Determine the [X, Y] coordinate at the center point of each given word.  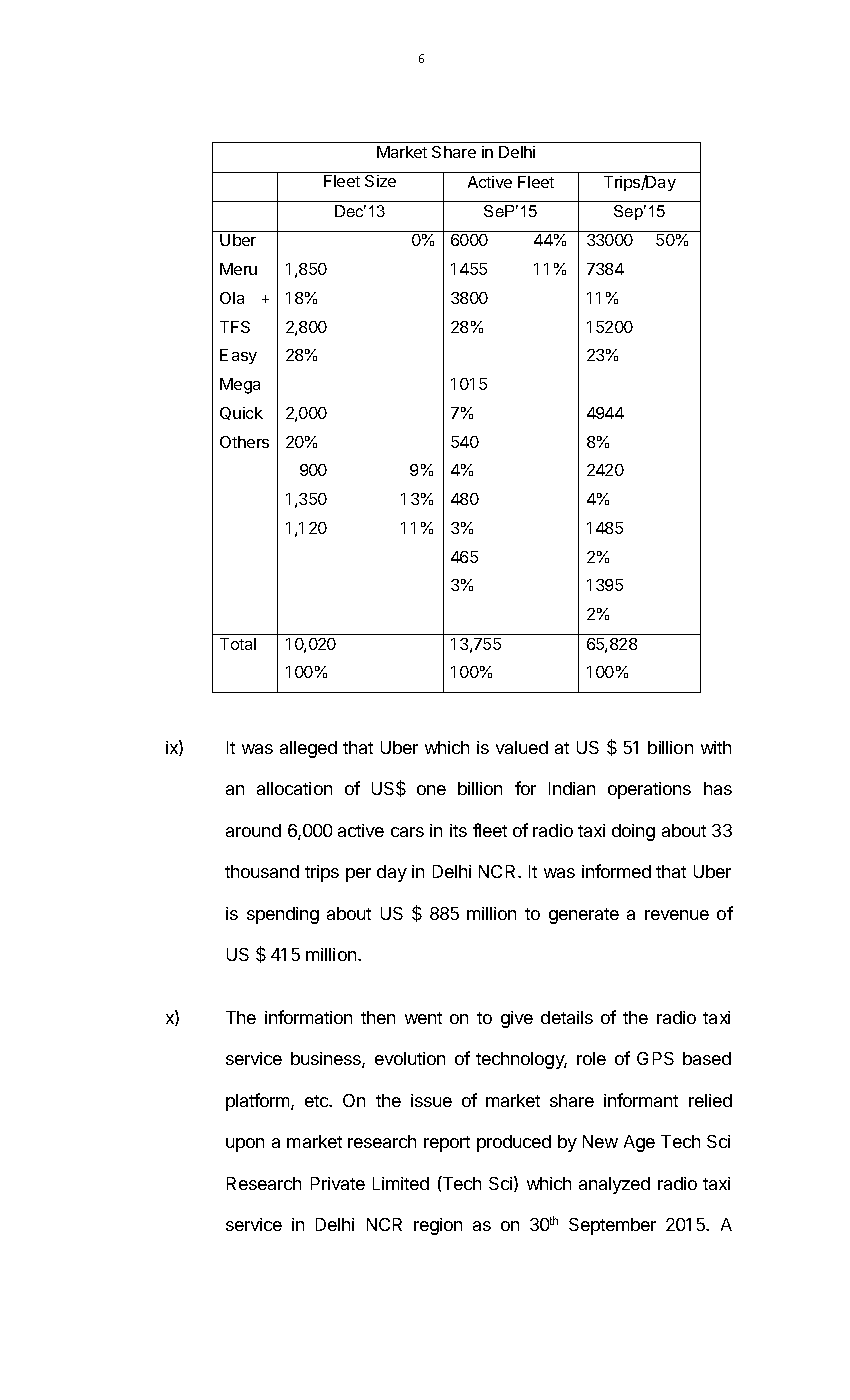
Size [380, 181]
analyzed [614, 1185]
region [438, 1226]
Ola [232, 298]
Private [338, 1183]
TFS [235, 327]
